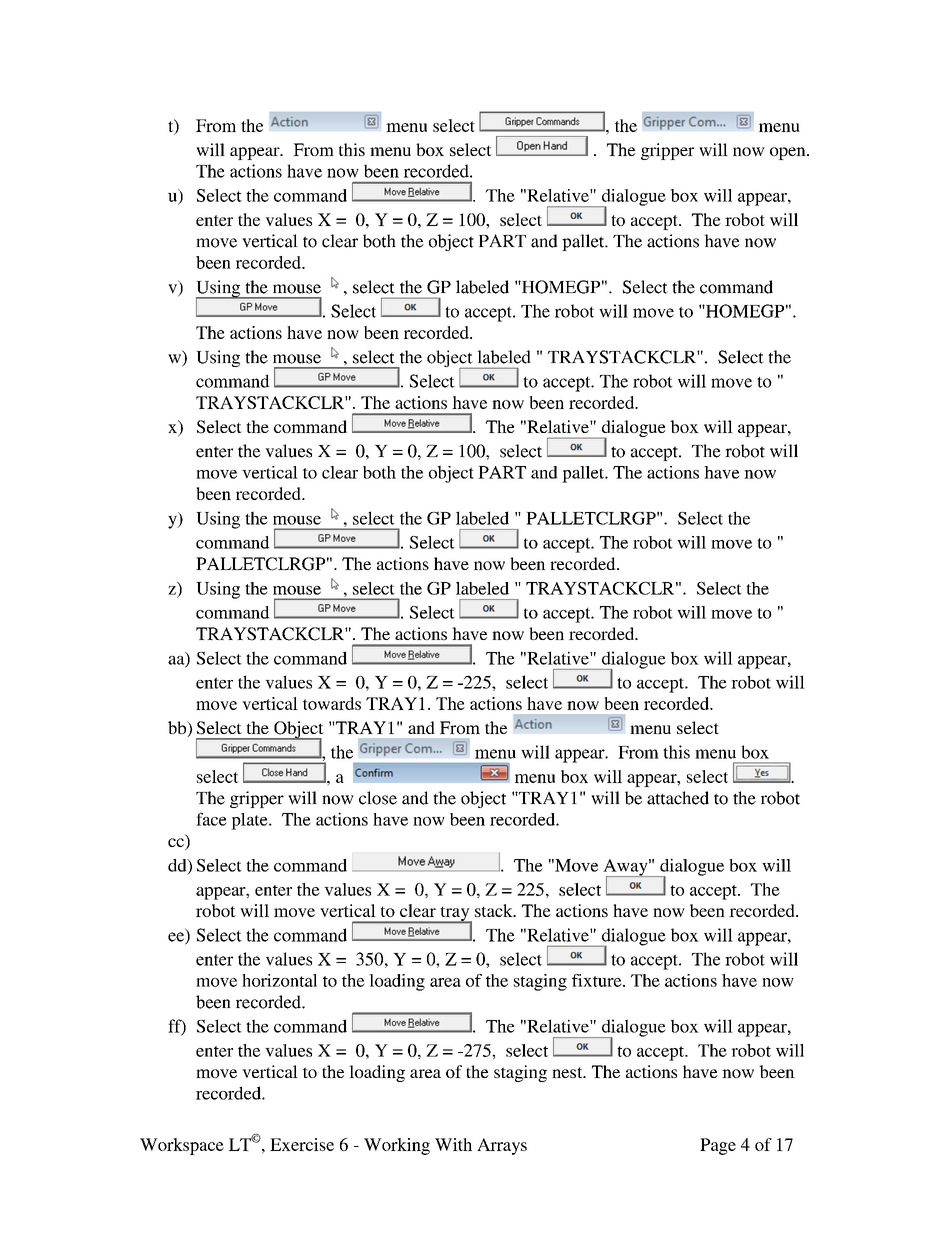 The width and height of the document is (952, 1233). I want to click on nest, so click(568, 1072).
